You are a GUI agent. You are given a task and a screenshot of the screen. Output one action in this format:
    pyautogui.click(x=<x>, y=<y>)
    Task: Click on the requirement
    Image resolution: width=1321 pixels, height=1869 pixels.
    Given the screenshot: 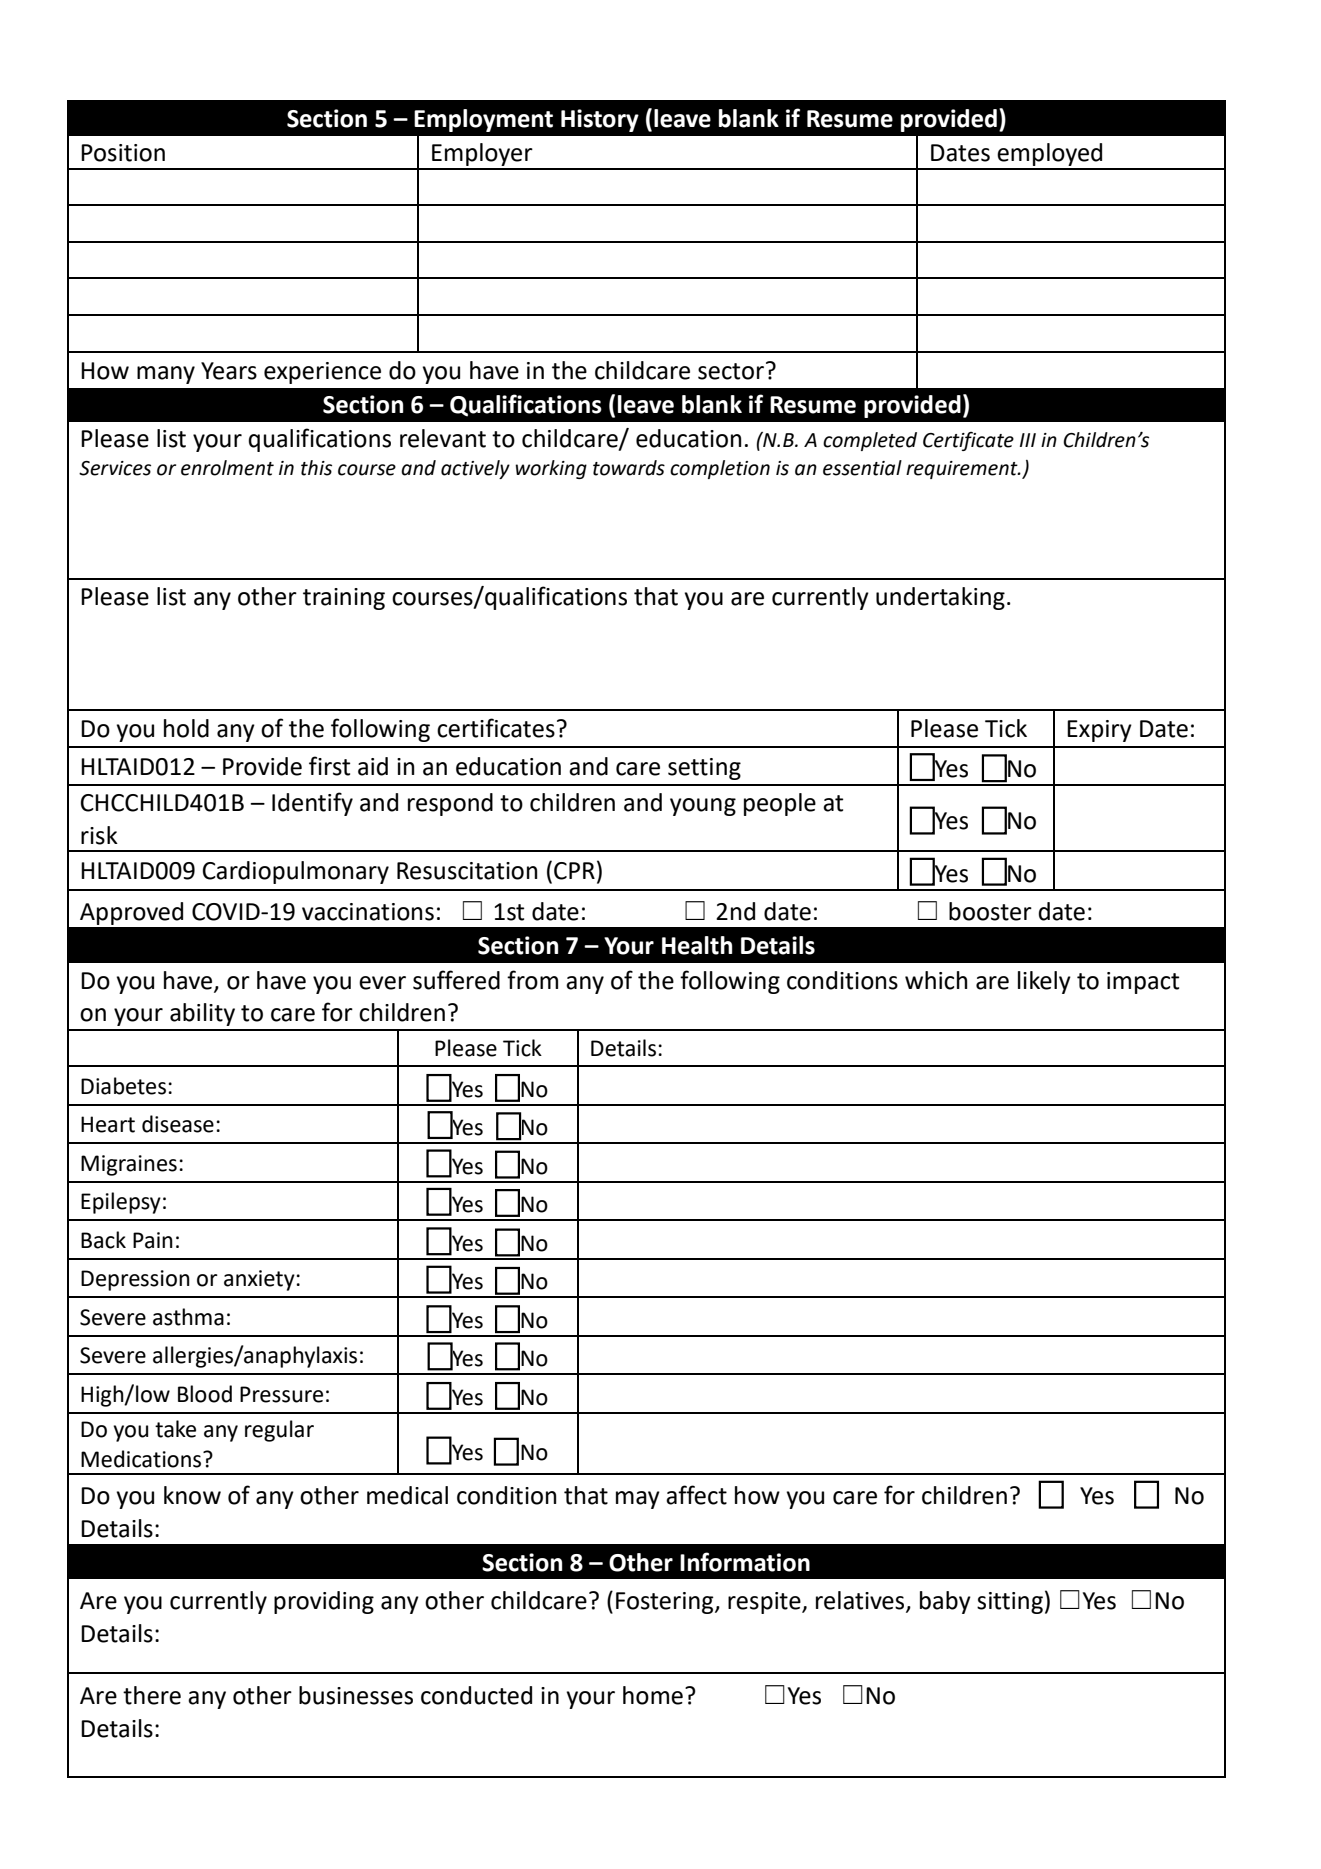 What is the action you would take?
    pyautogui.click(x=963, y=470)
